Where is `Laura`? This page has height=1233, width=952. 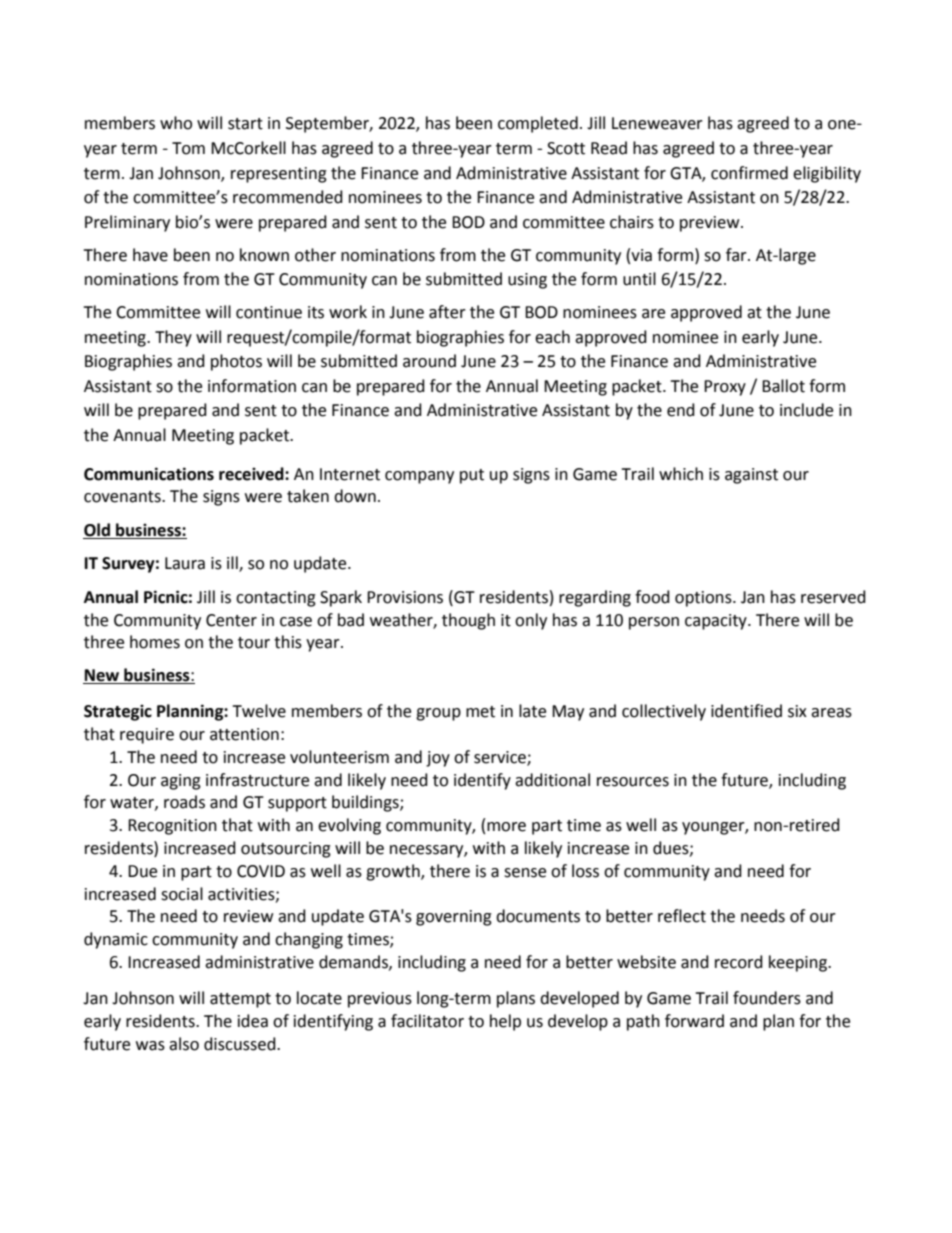 Laura is located at coordinates (185, 563).
